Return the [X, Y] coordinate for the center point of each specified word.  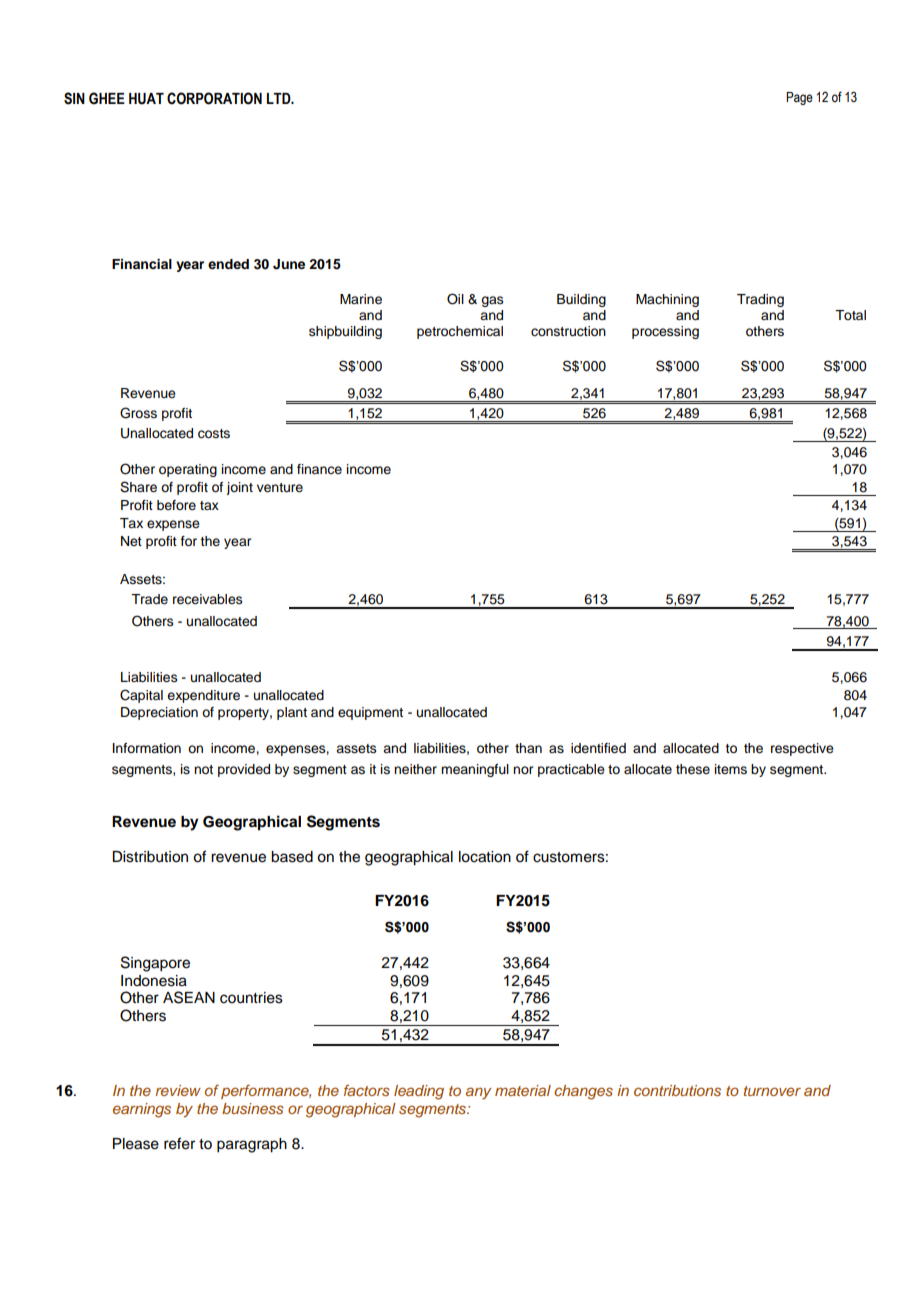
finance [319, 469]
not [203, 769]
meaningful [475, 770]
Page [799, 98]
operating [188, 470]
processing [665, 332]
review [178, 1090]
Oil [455, 299]
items [731, 769]
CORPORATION [214, 98]
